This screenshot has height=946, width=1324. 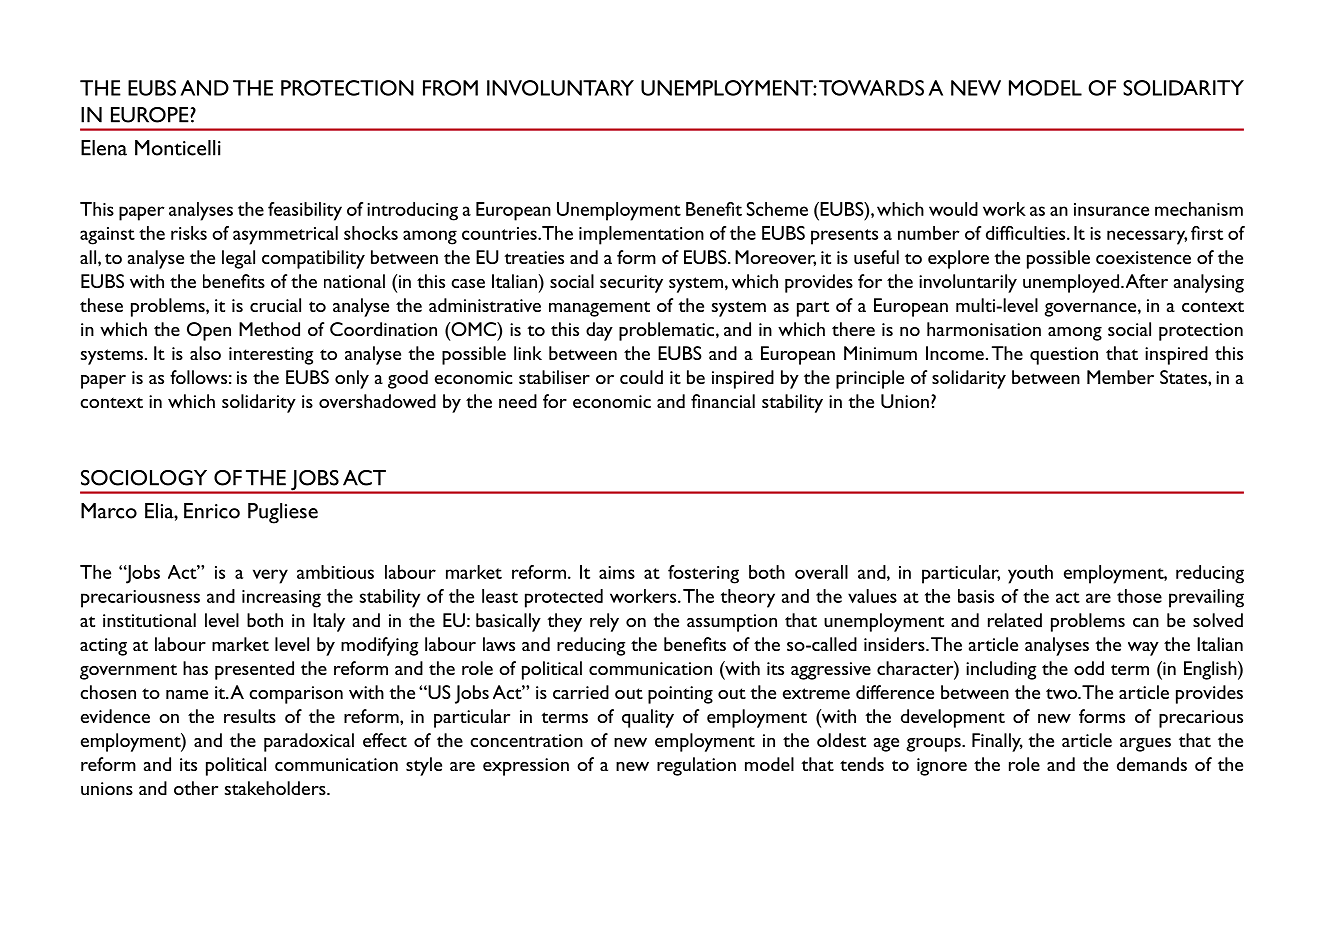 I want to click on Member, so click(x=1120, y=377).
